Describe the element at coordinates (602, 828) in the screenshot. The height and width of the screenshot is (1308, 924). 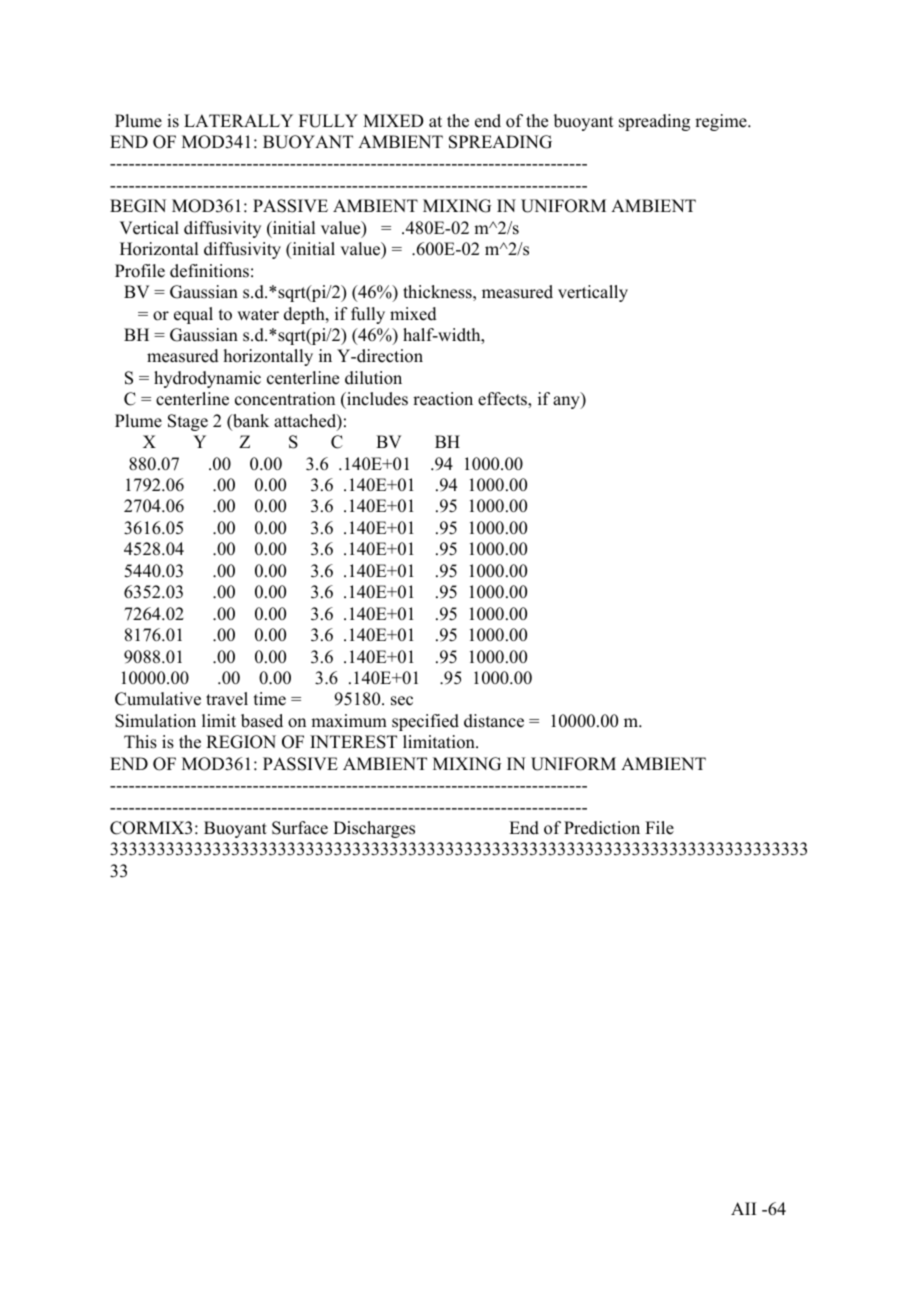
I see `Prediction` at that location.
